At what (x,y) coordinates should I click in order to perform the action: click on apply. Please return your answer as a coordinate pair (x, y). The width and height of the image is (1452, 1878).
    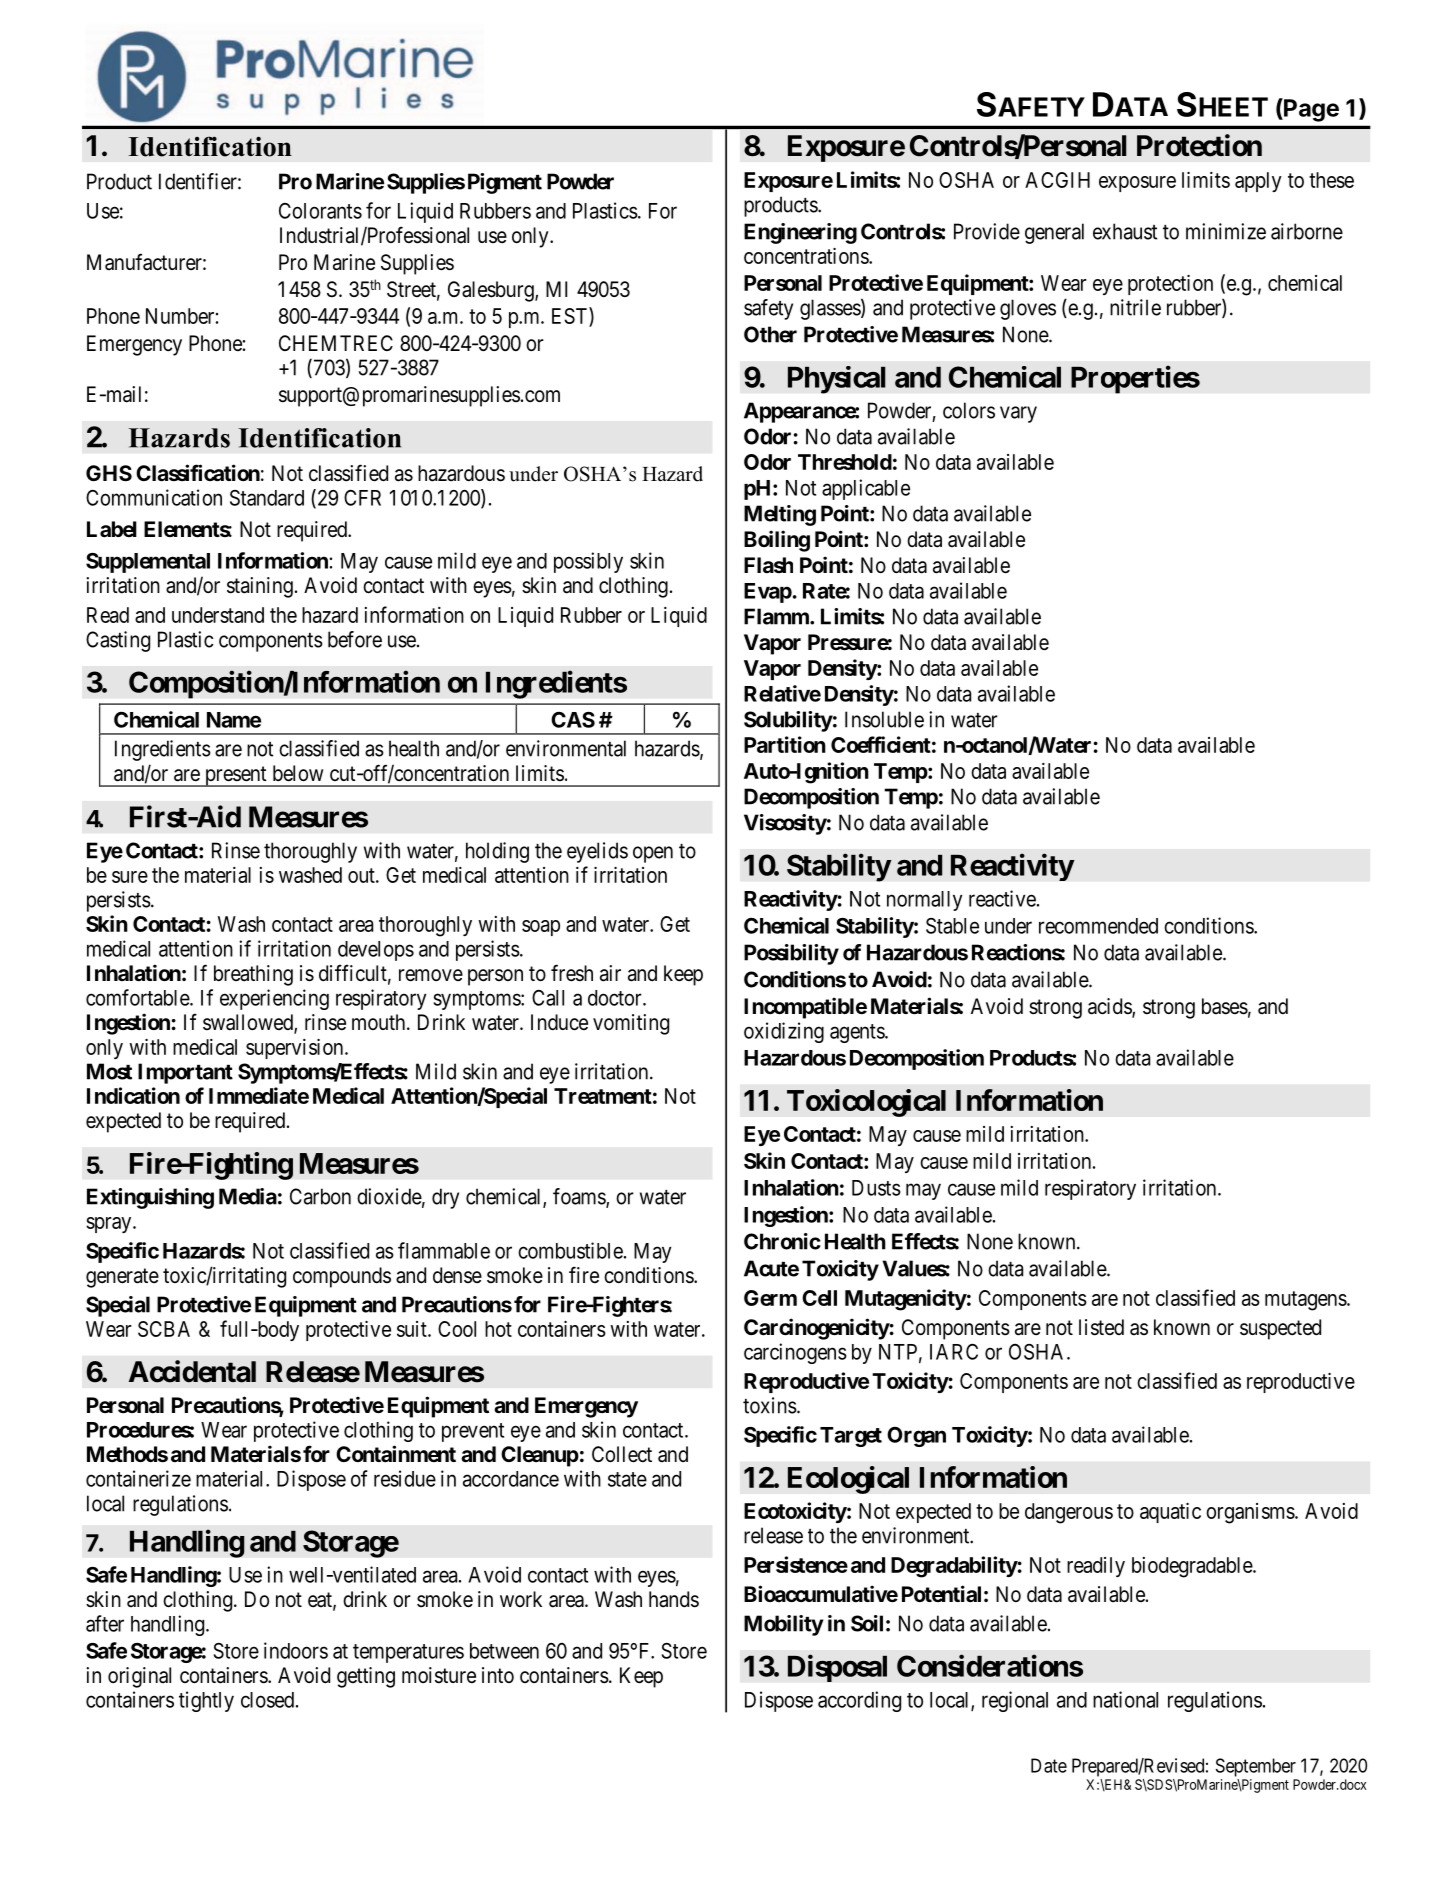
    Looking at the image, I should click on (1258, 182).
